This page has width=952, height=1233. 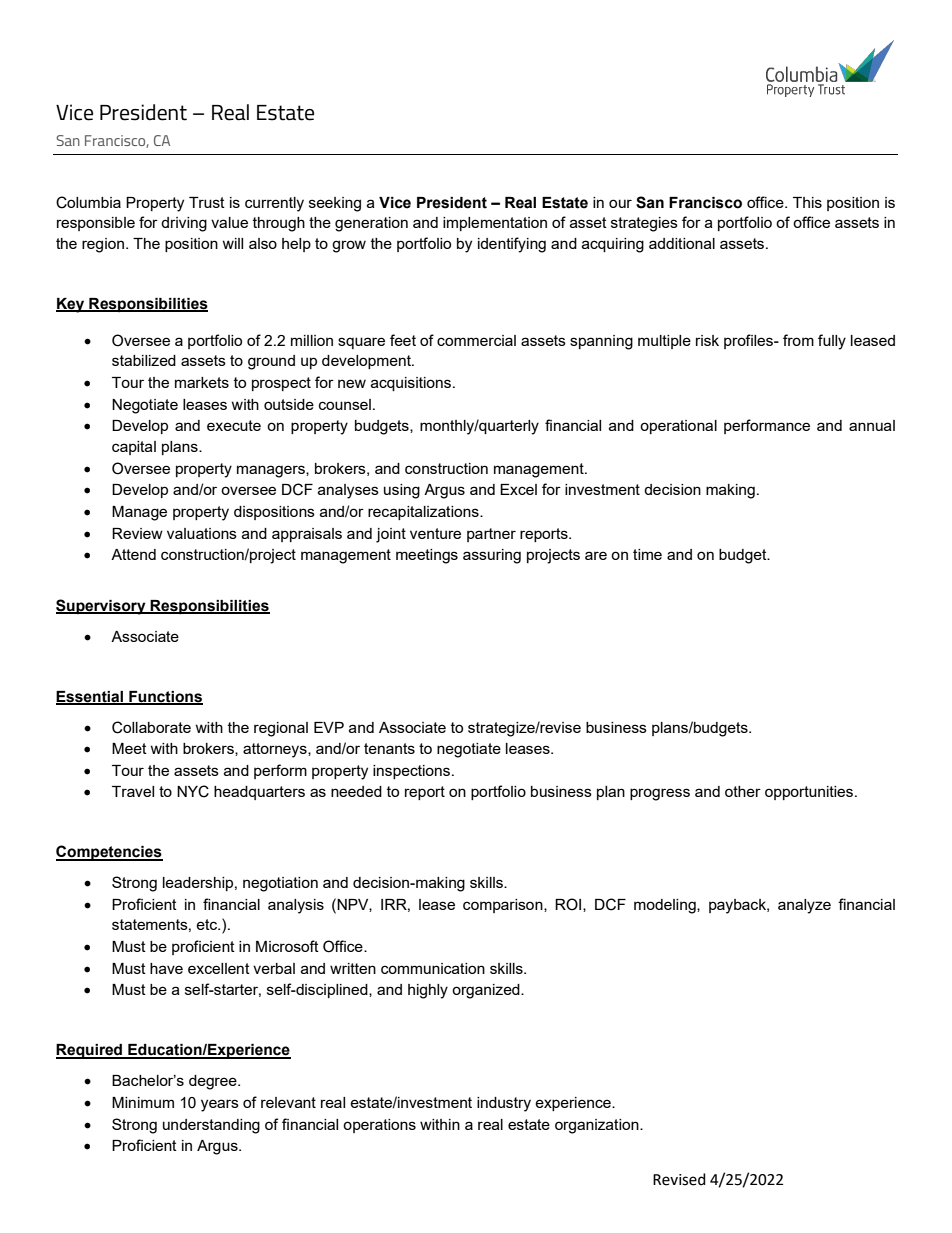 I want to click on Functions, so click(x=165, y=697).
